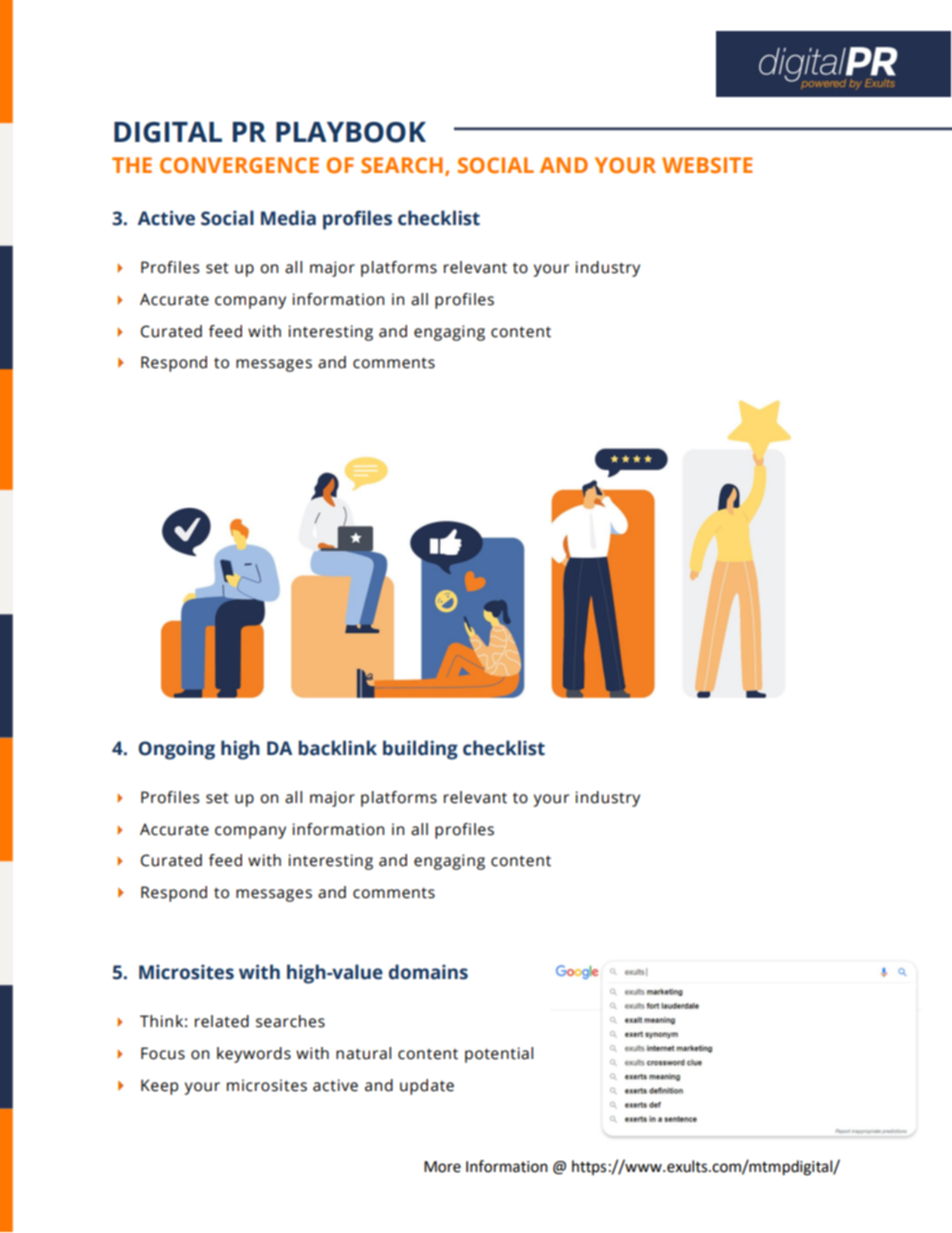  Describe the element at coordinates (420, 750) in the image. I see `building` at that location.
